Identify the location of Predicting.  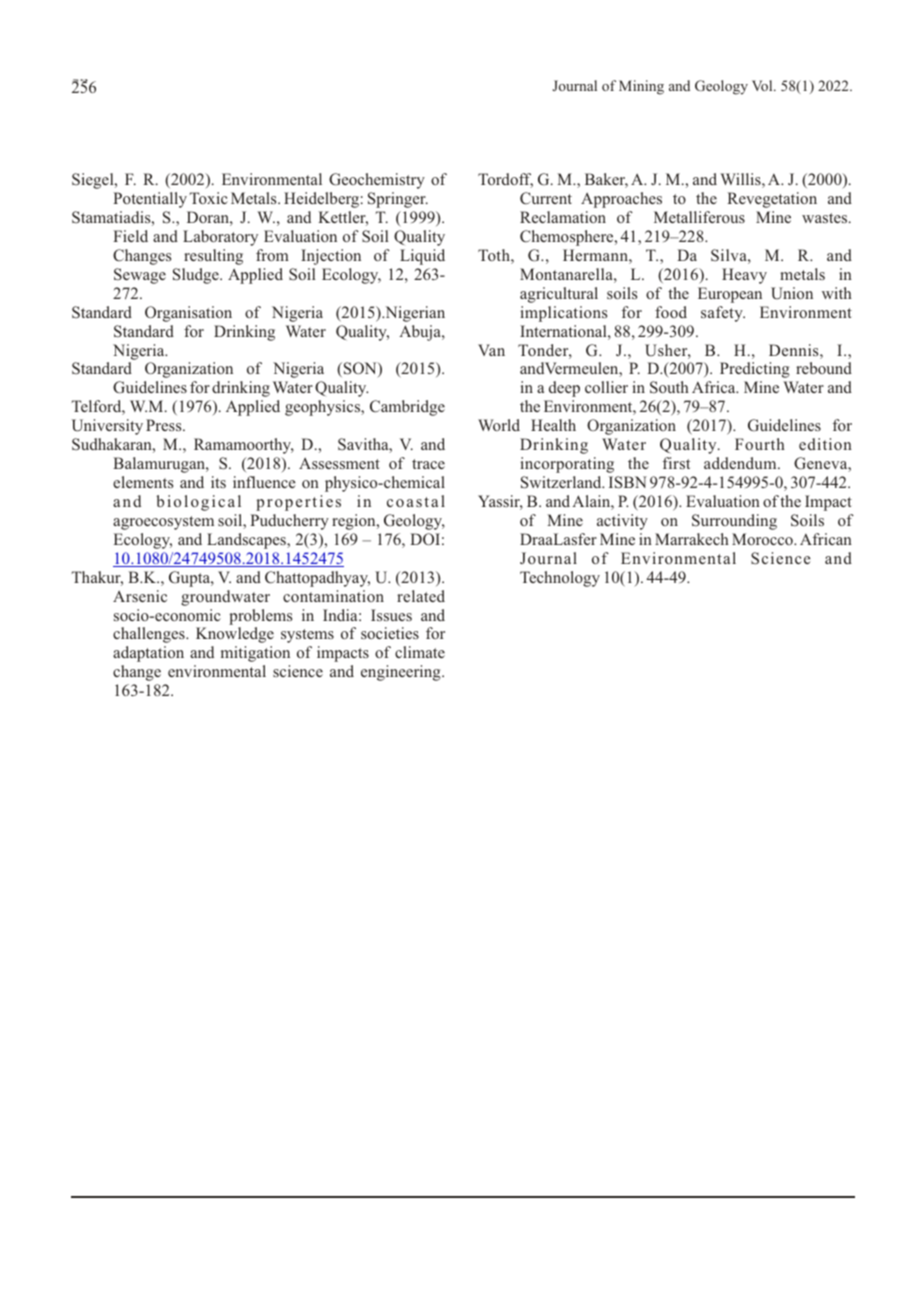
(755, 370).
